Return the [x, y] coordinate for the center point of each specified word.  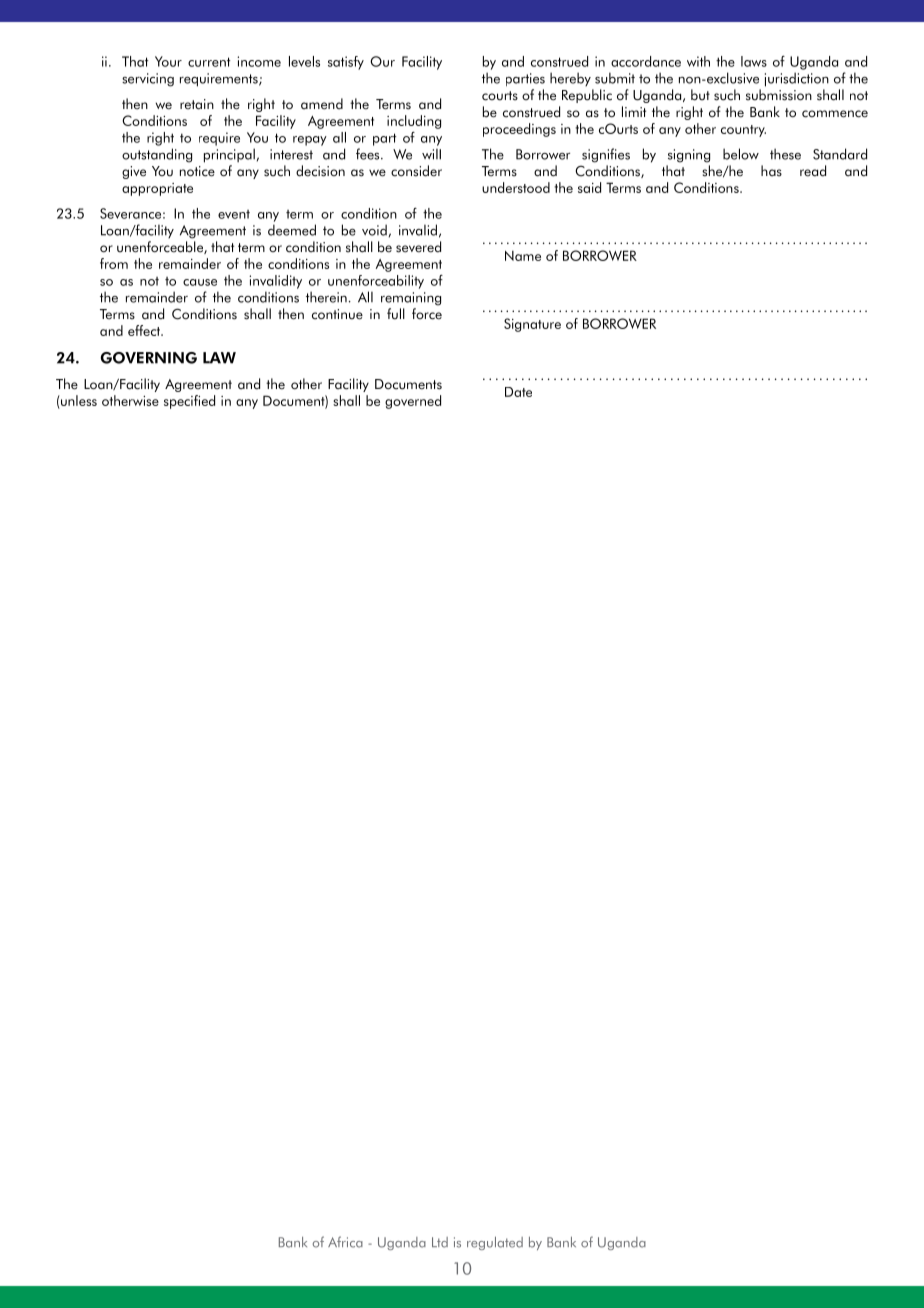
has [771, 171]
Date [518, 392]
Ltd [440, 1242]
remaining [411, 299]
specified [189, 402]
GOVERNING [148, 358]
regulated [495, 1243]
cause [200, 282]
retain [197, 104]
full [396, 314]
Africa [345, 1242]
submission [779, 95]
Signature [532, 325]
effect [145, 330]
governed [413, 402]
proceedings [519, 130]
